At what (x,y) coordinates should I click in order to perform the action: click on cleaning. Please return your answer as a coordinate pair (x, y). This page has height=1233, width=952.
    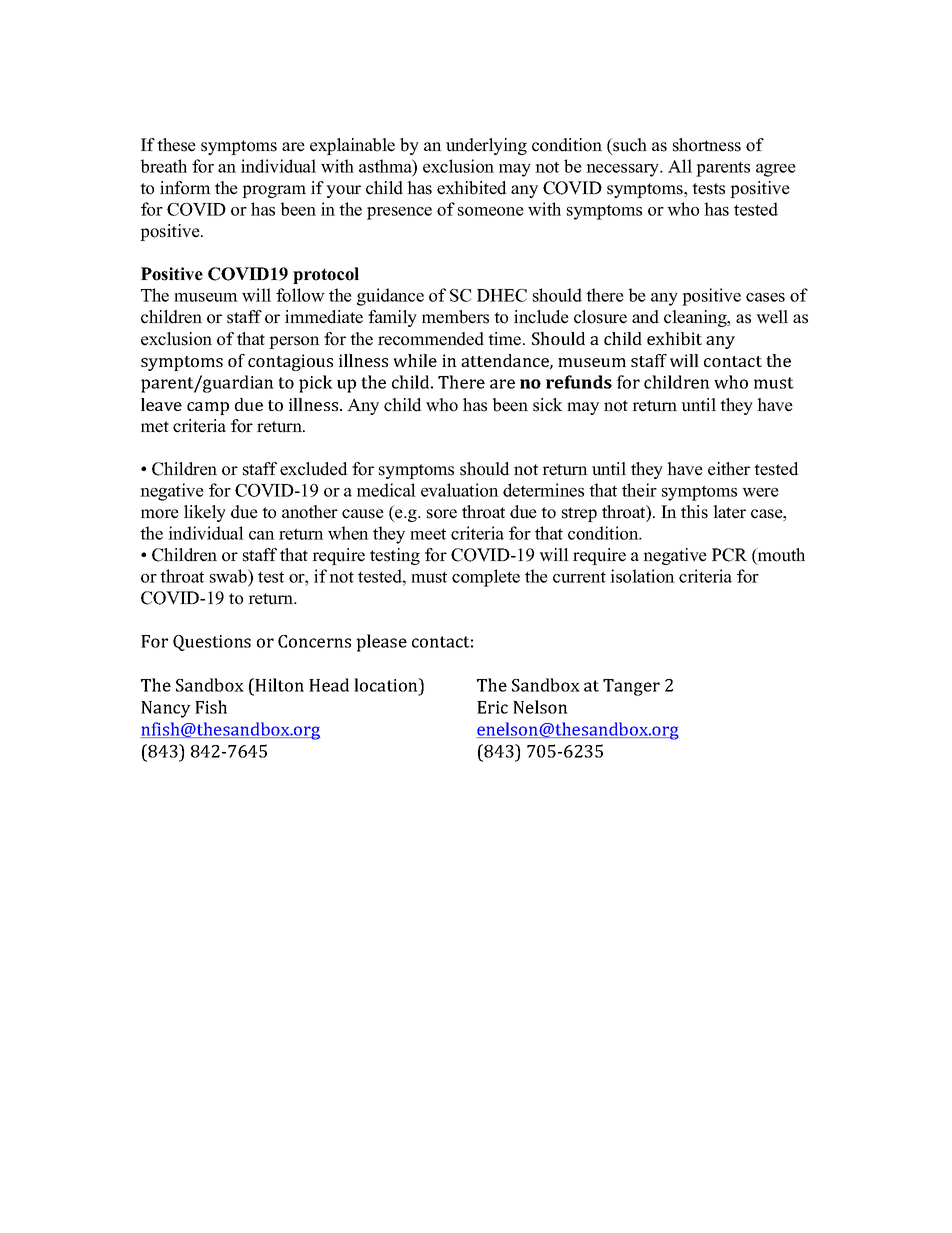
    Looking at the image, I should click on (696, 318).
